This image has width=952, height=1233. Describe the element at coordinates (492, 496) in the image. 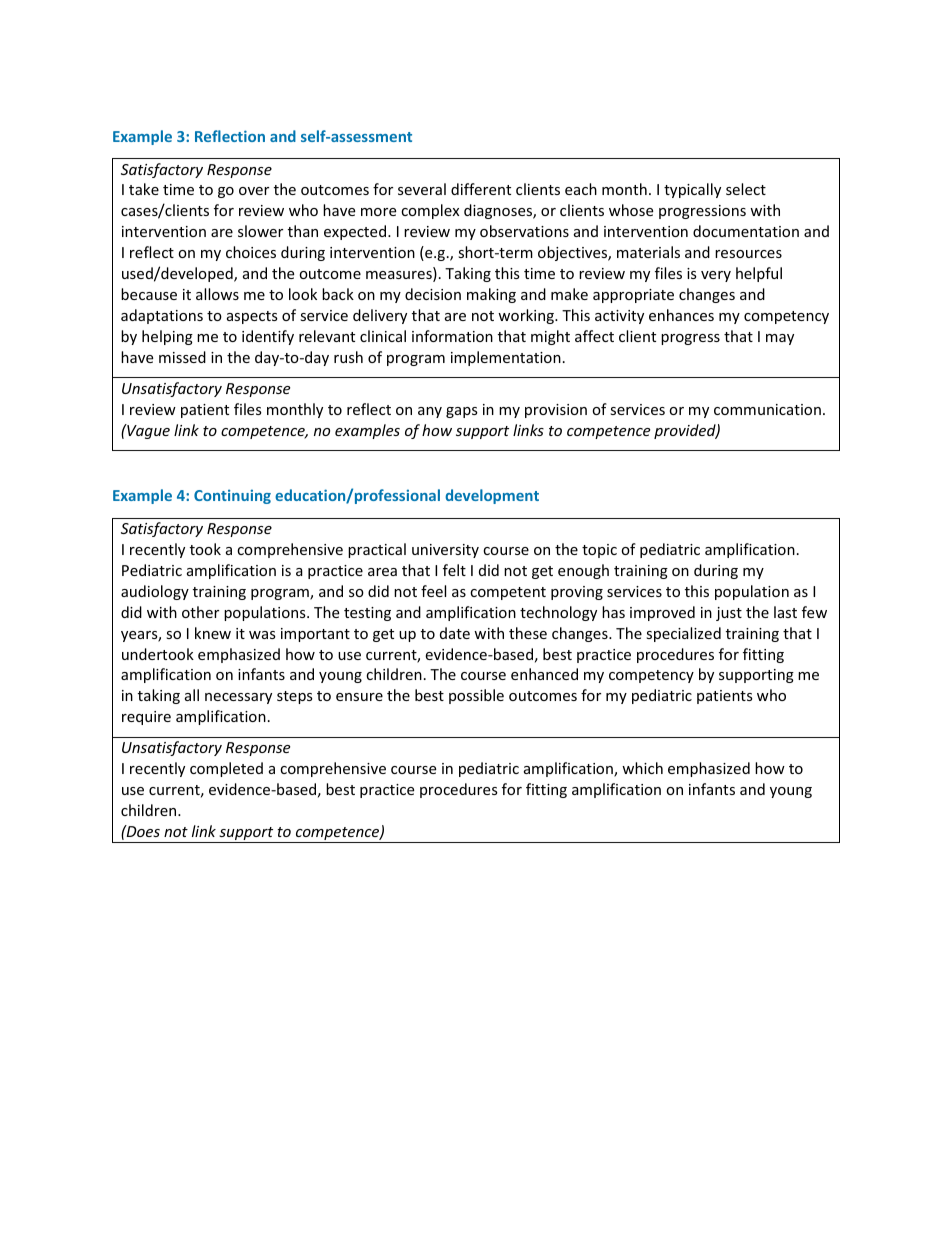

I see `development` at that location.
